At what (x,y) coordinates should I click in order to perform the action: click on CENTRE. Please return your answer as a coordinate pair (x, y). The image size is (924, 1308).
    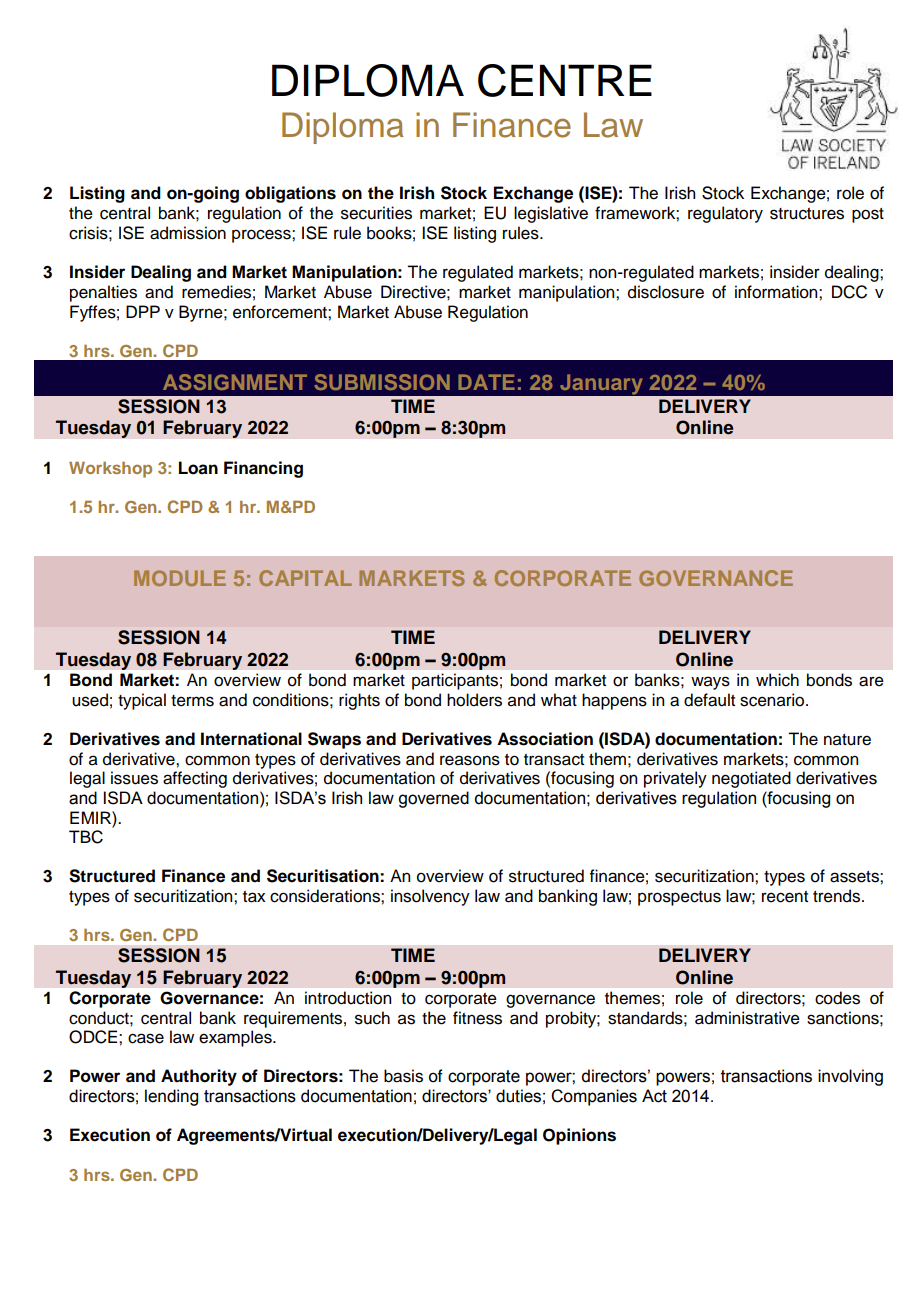
    Looking at the image, I should click on (565, 80).
